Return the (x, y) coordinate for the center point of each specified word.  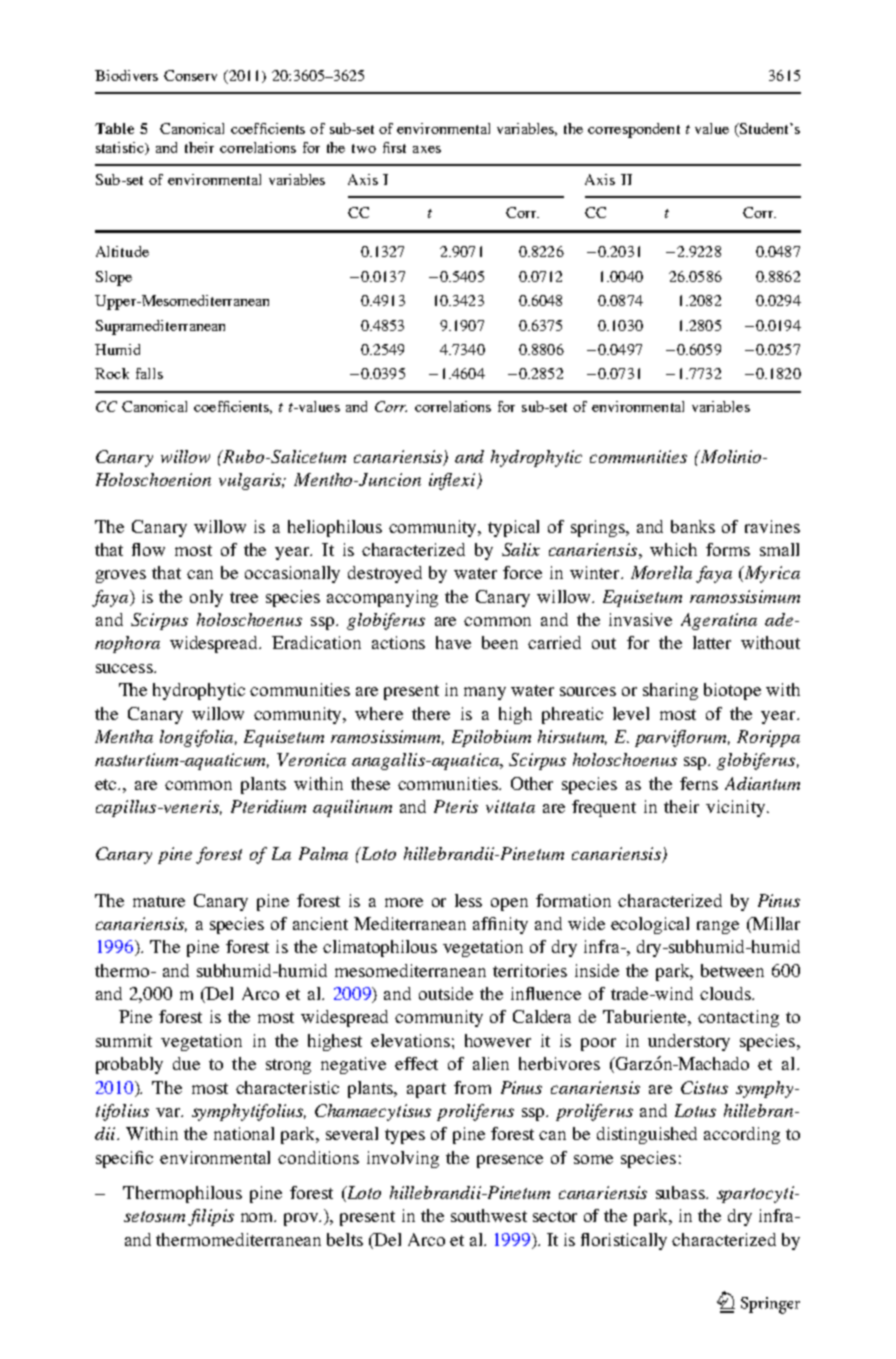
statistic (121, 148)
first (394, 147)
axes (427, 149)
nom (258, 1217)
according (742, 1135)
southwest (489, 1215)
